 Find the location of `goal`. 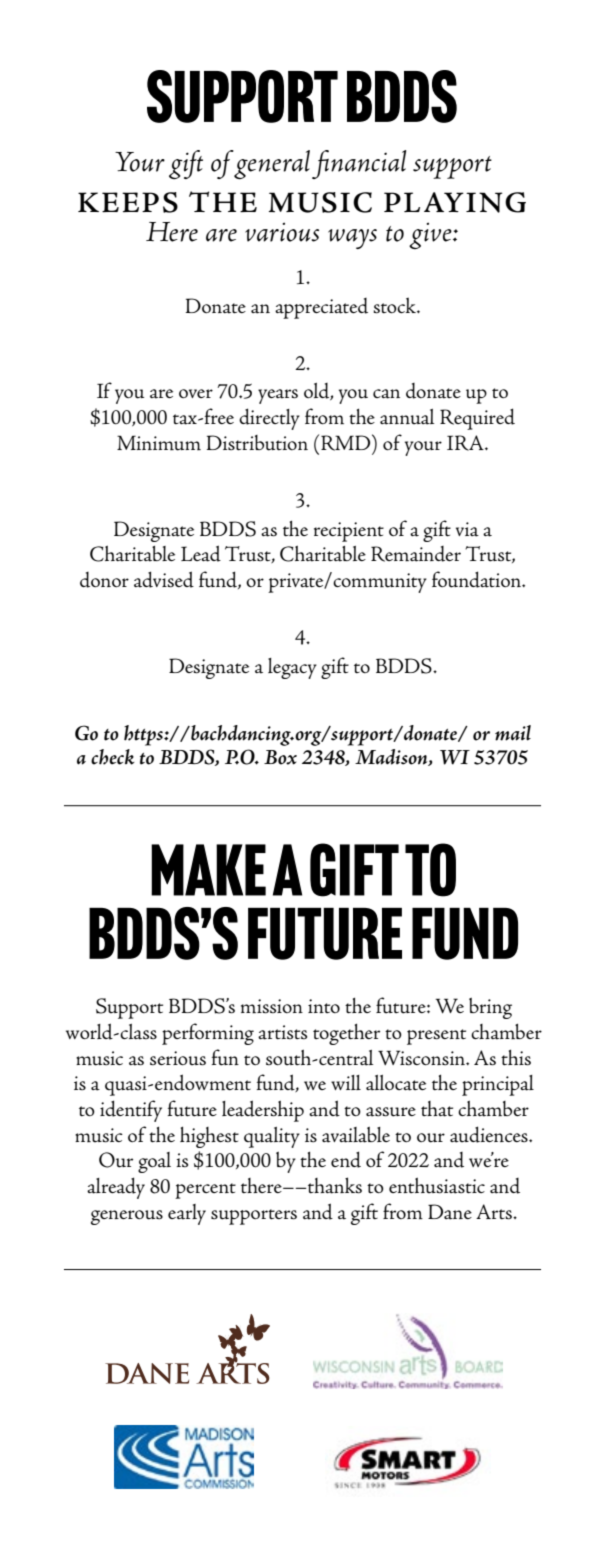

goal is located at coordinates (154, 1162).
